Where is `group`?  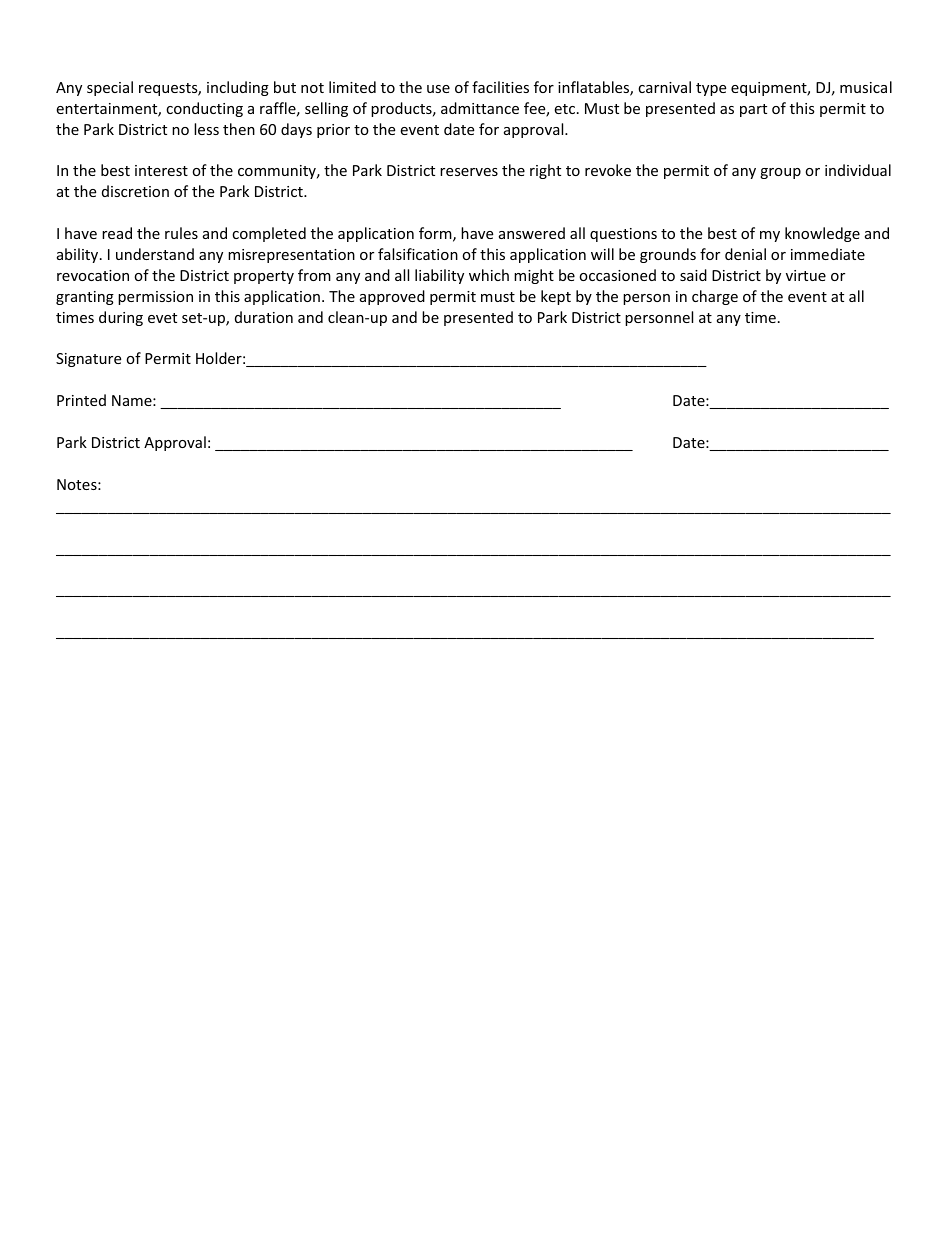
group is located at coordinates (780, 173).
